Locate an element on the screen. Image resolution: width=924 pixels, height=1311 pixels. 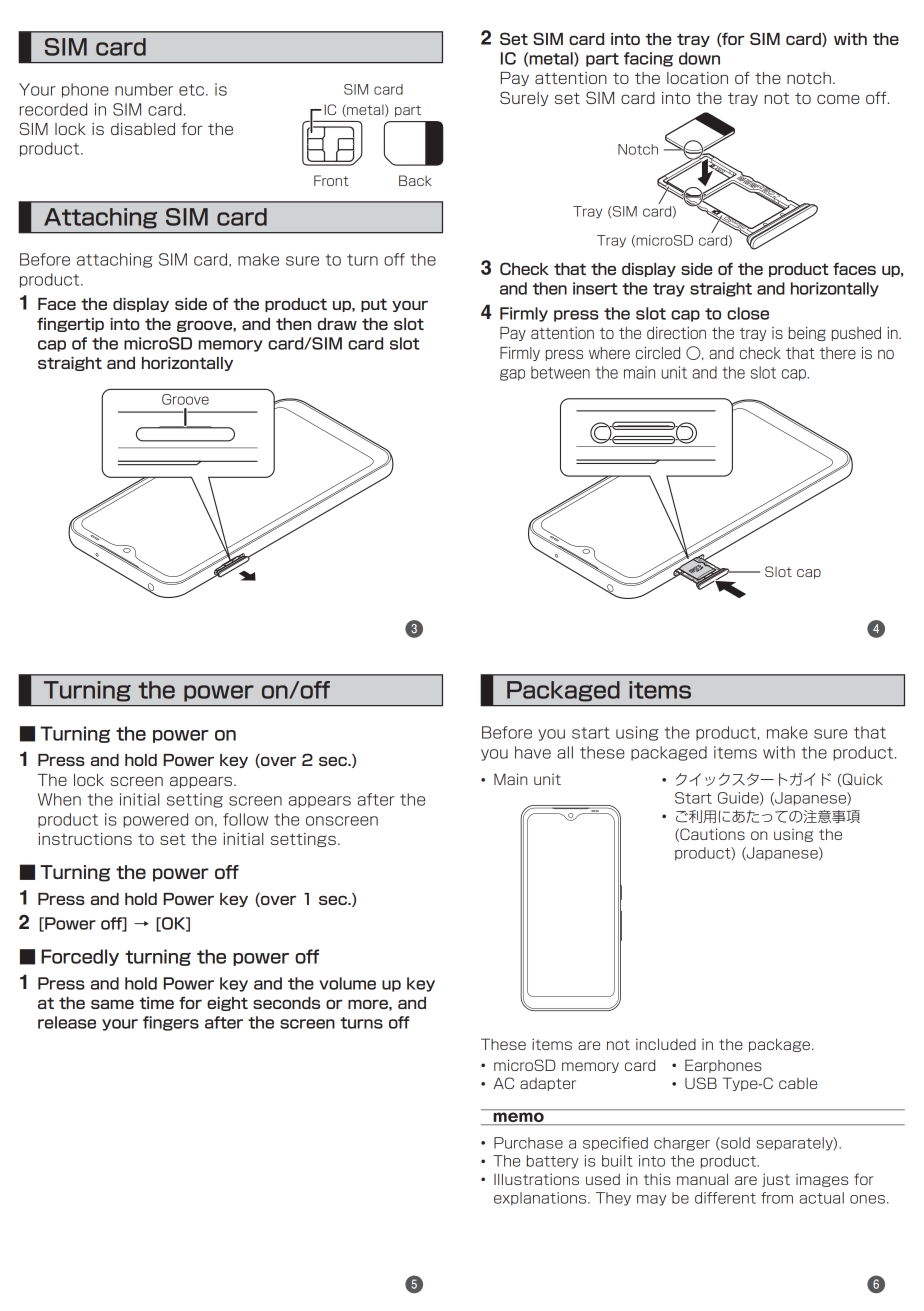
number is located at coordinates (144, 89).
